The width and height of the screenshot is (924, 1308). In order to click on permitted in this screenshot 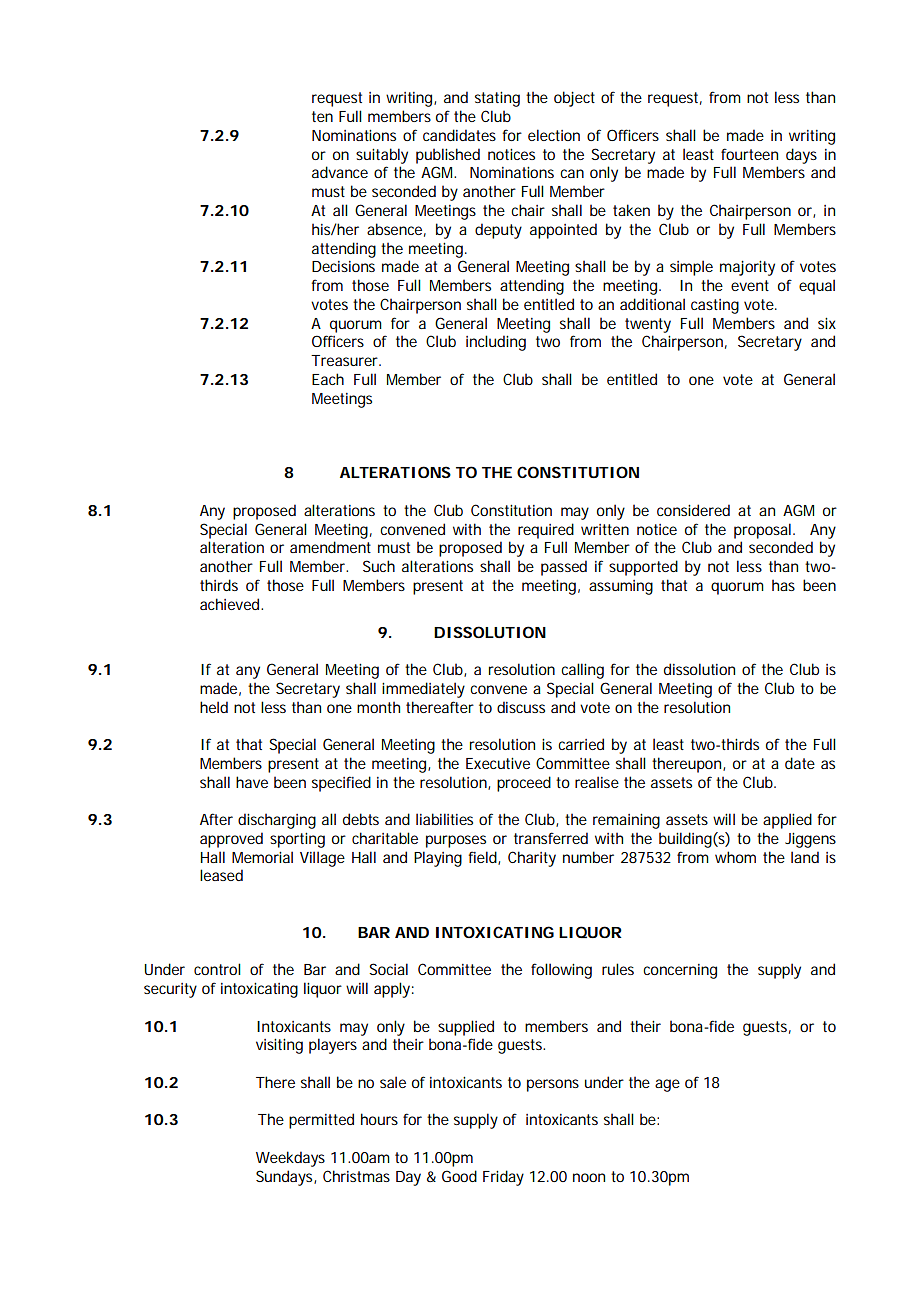, I will do `click(321, 1121)`.
